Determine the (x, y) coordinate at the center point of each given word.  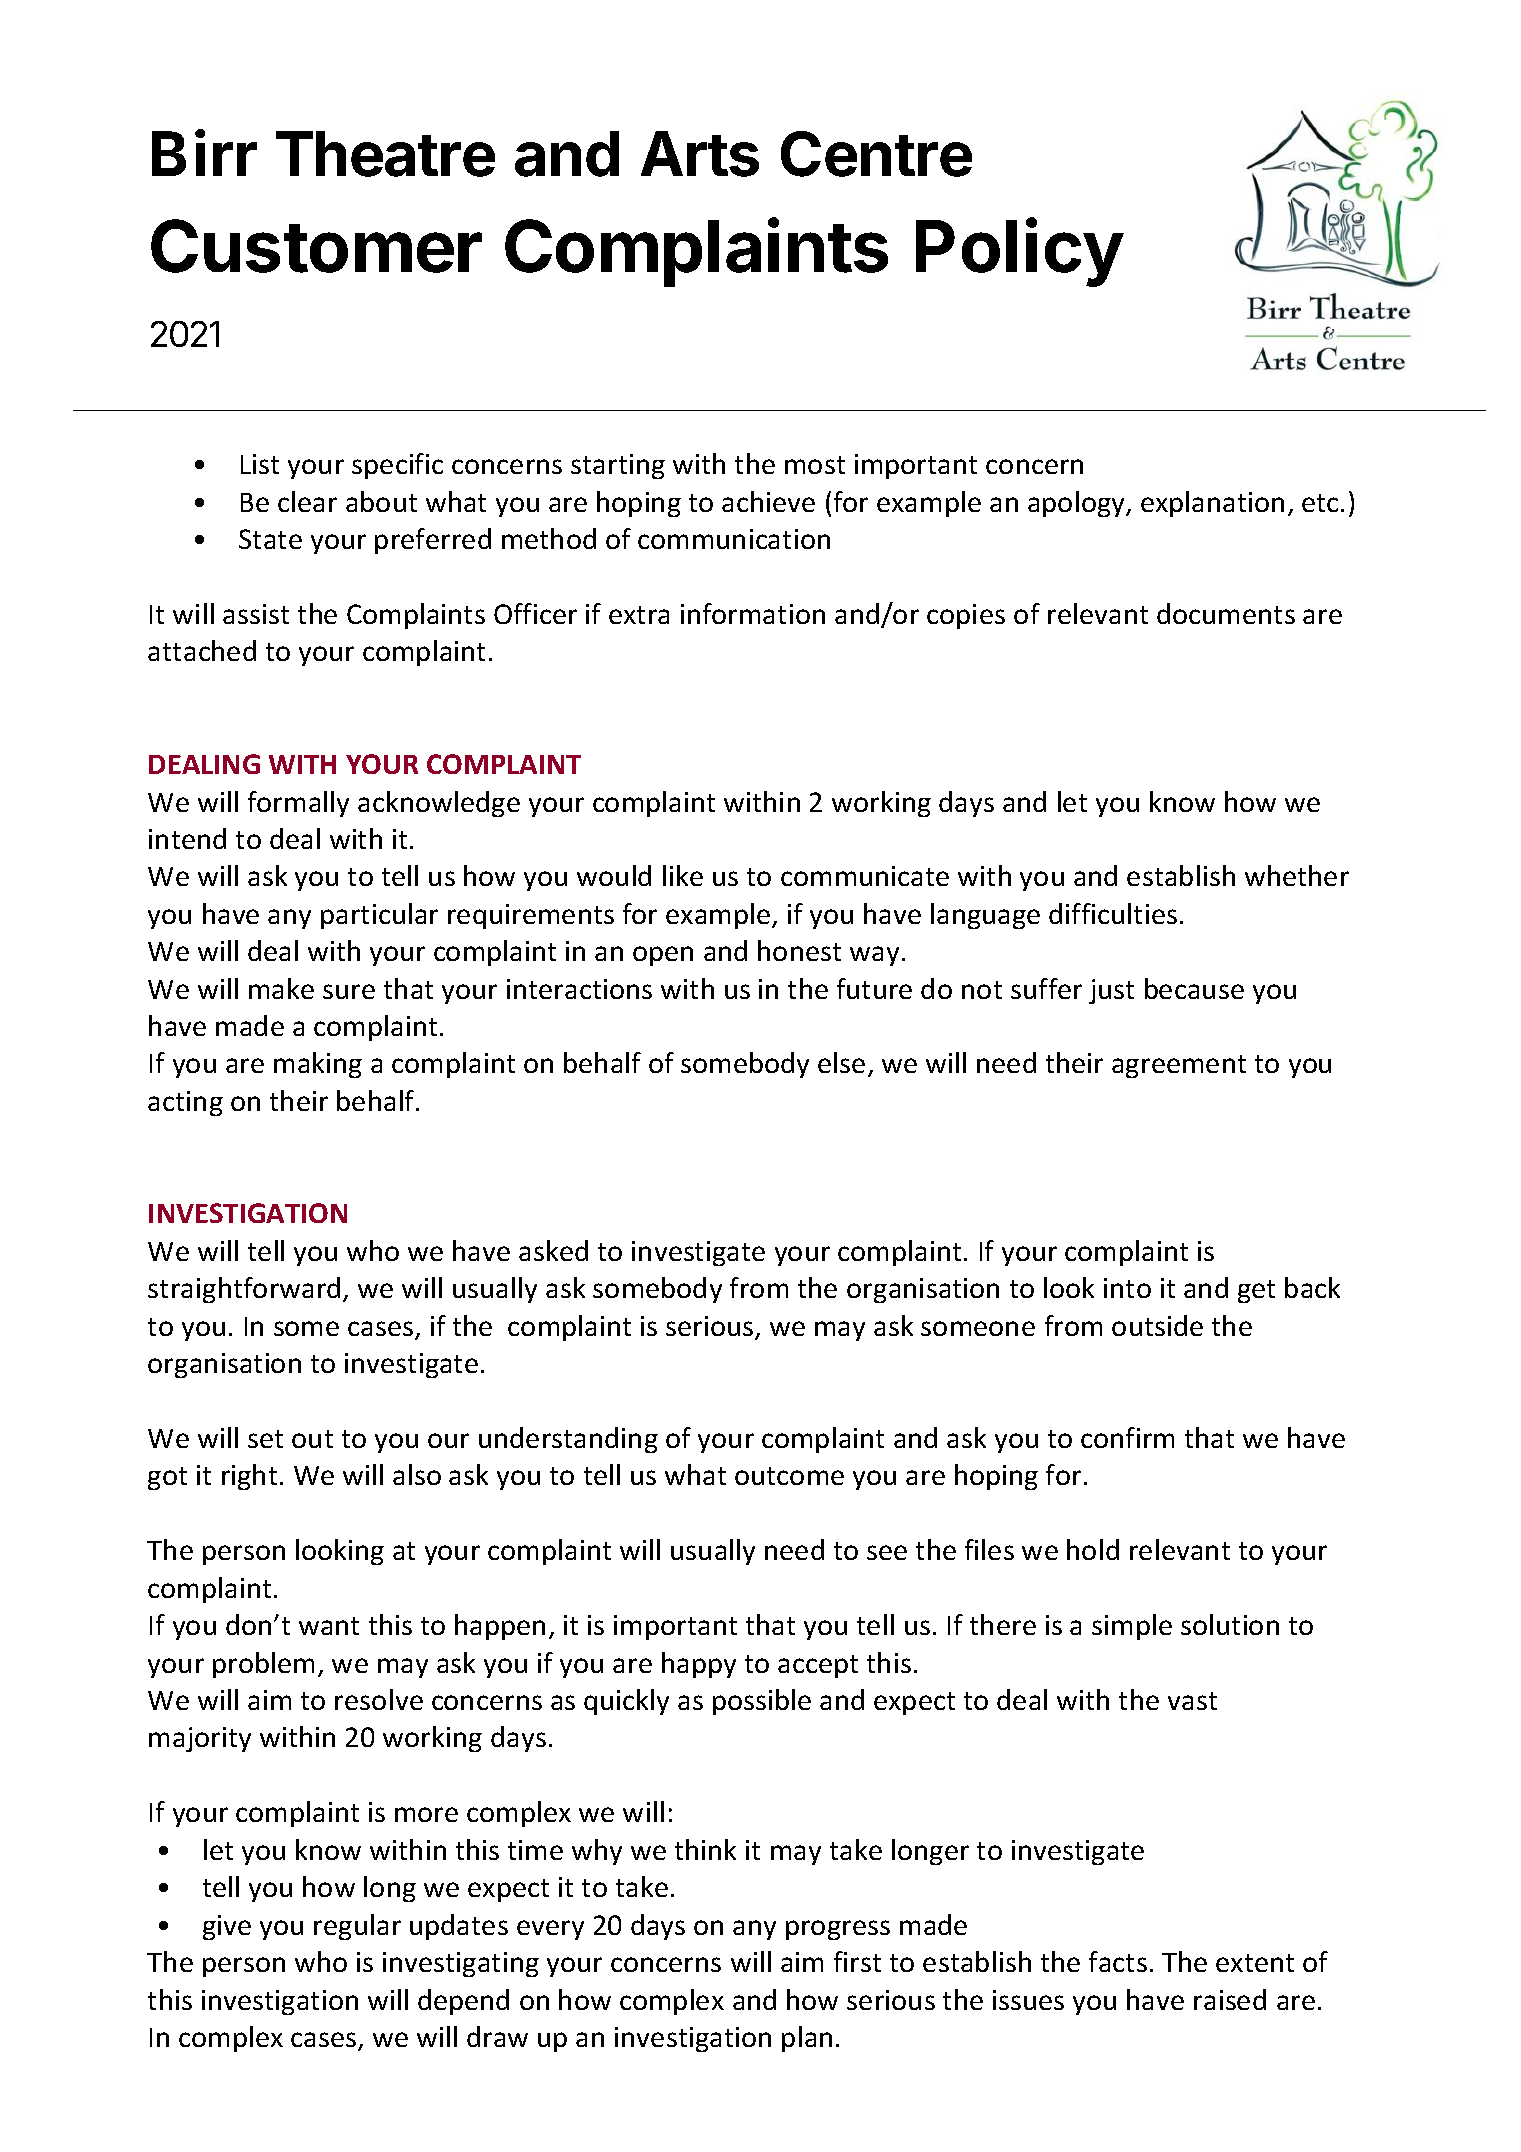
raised (1230, 1999)
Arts (700, 154)
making (318, 1065)
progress (838, 1930)
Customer (316, 246)
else (841, 1062)
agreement (1179, 1066)
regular (357, 1927)
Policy (1020, 252)
